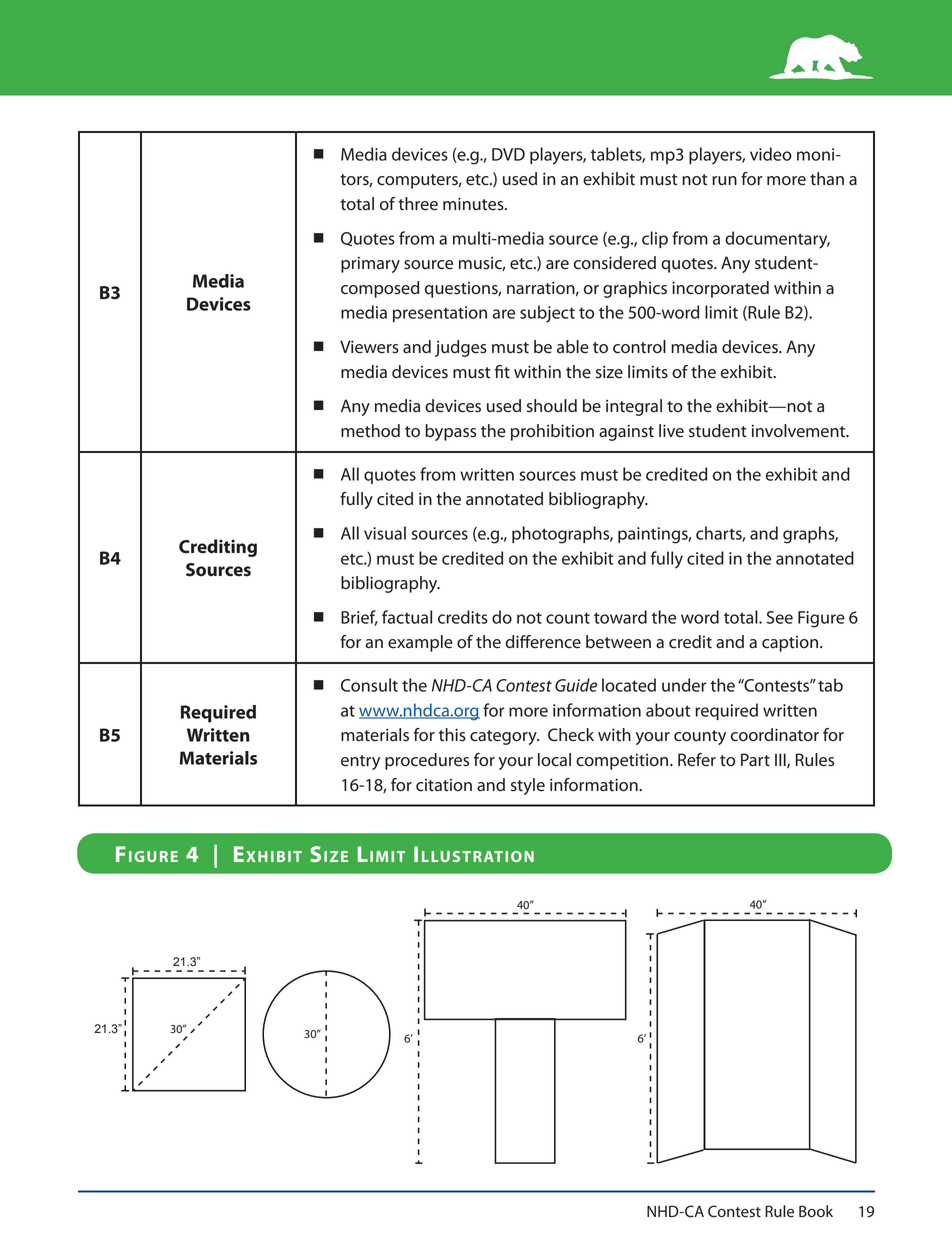 This document has height=1250, width=952. I want to click on example, so click(420, 643).
